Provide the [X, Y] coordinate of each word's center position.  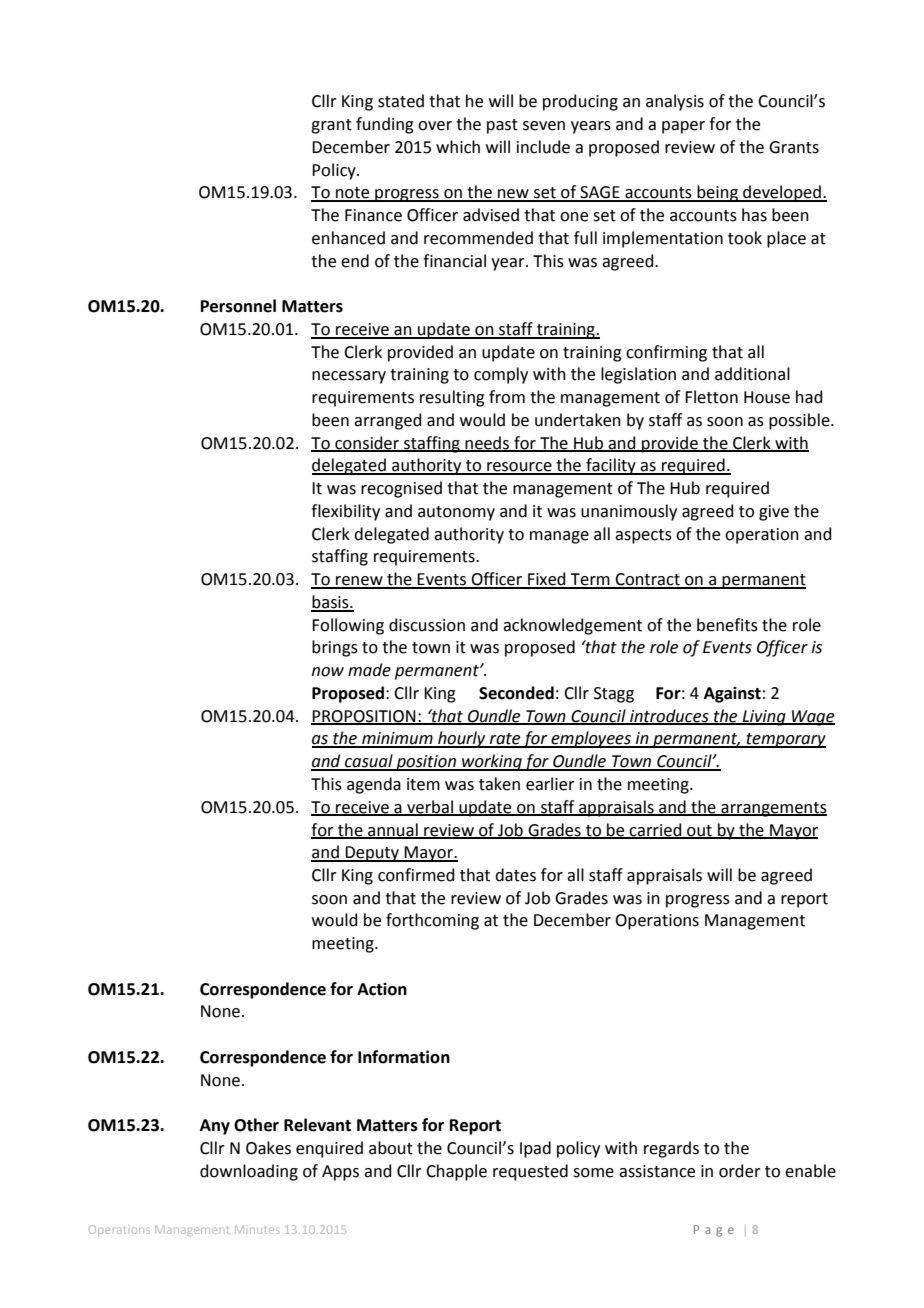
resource [519, 468]
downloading [249, 1172]
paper [683, 127]
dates [515, 875]
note [353, 194]
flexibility [345, 512]
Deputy [372, 854]
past [502, 126]
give [774, 513]
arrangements [773, 809]
